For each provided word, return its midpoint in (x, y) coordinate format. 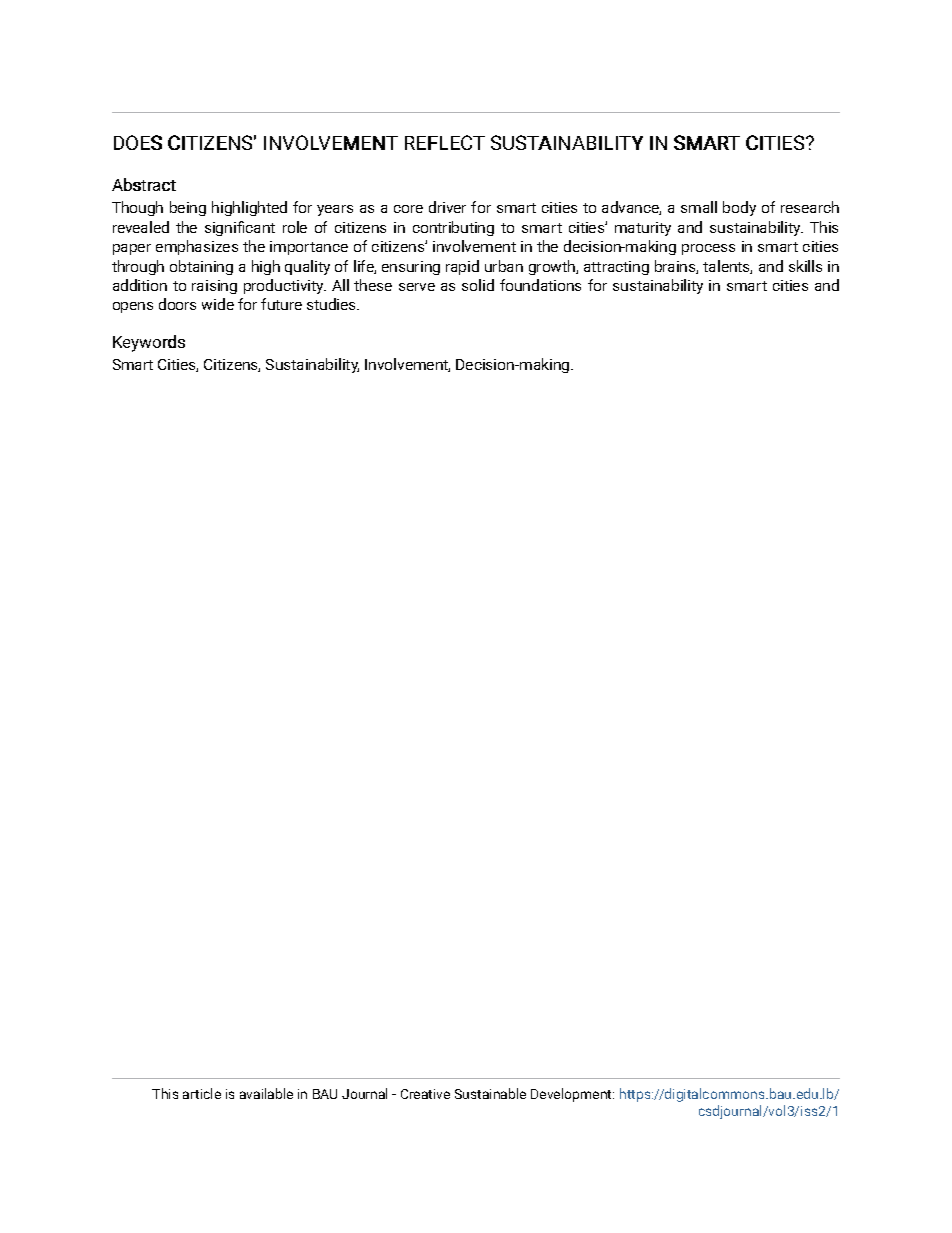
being (188, 208)
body (739, 208)
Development (572, 1095)
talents (727, 267)
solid (478, 285)
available (266, 1093)
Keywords (149, 343)
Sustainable (490, 1093)
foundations (540, 285)
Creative (425, 1094)
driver (447, 207)
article (202, 1093)
